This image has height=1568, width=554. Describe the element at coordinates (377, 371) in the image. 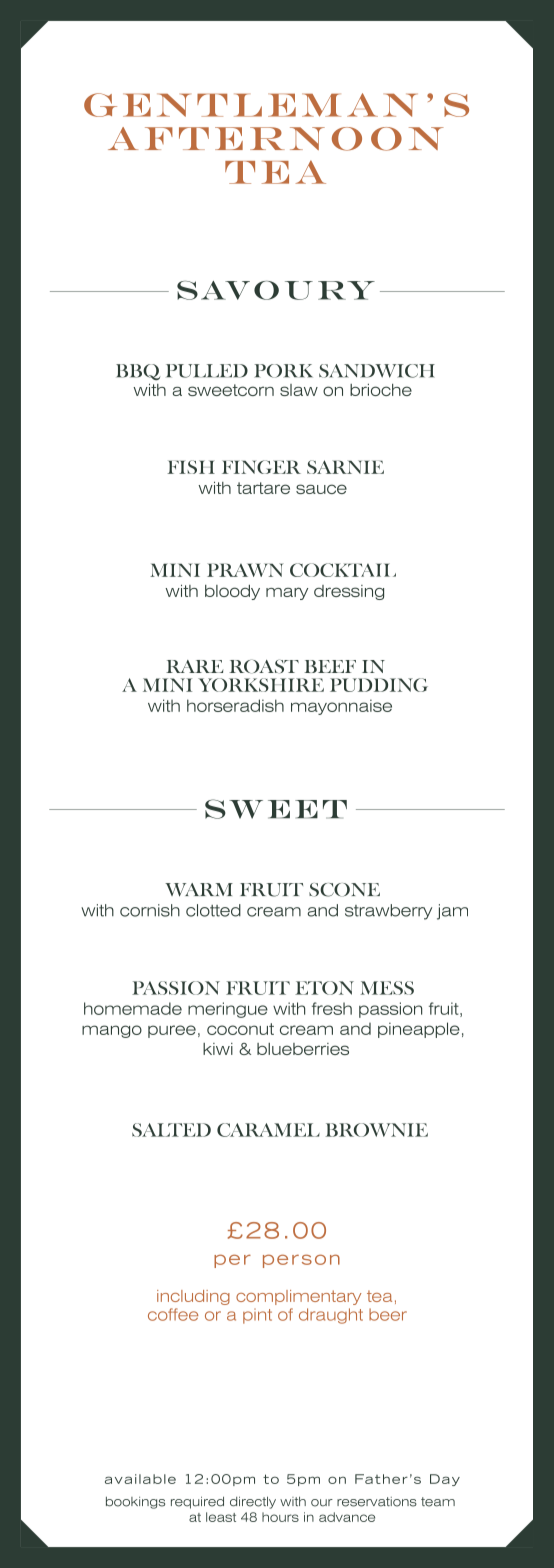

I see `SANDWICH` at that location.
